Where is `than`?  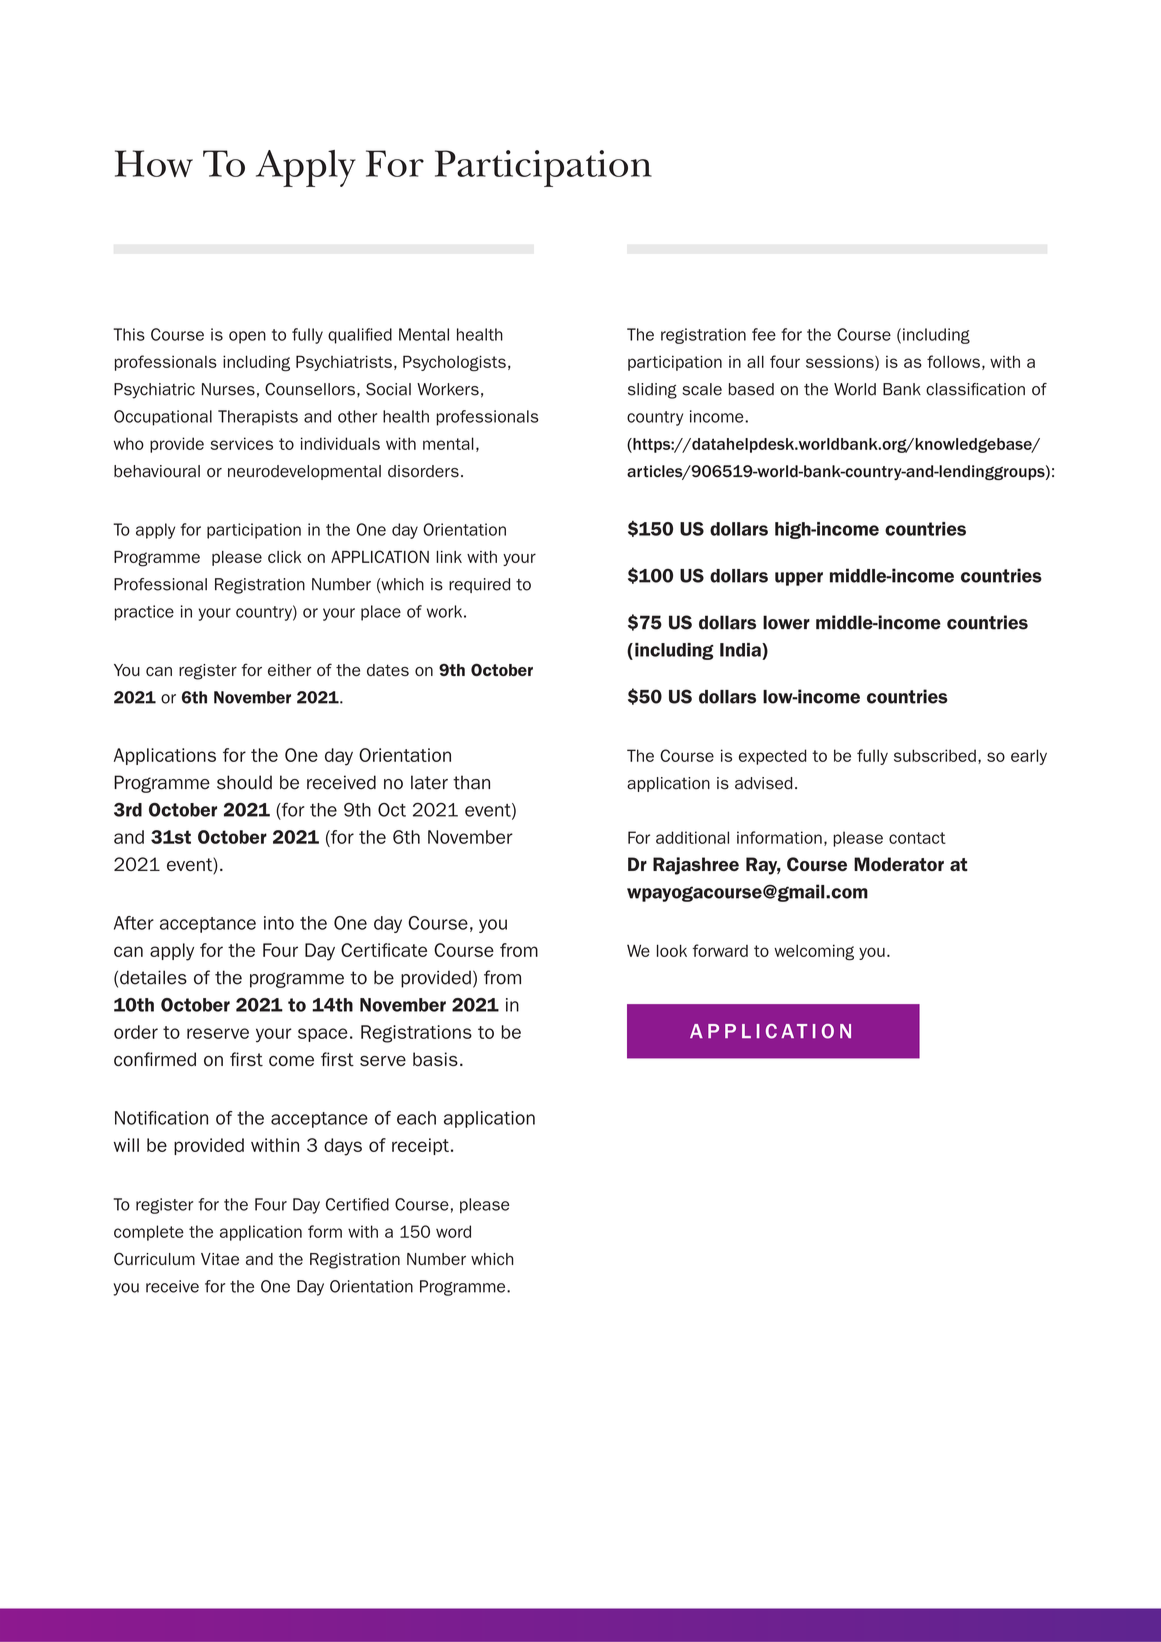
than is located at coordinates (471, 782).
